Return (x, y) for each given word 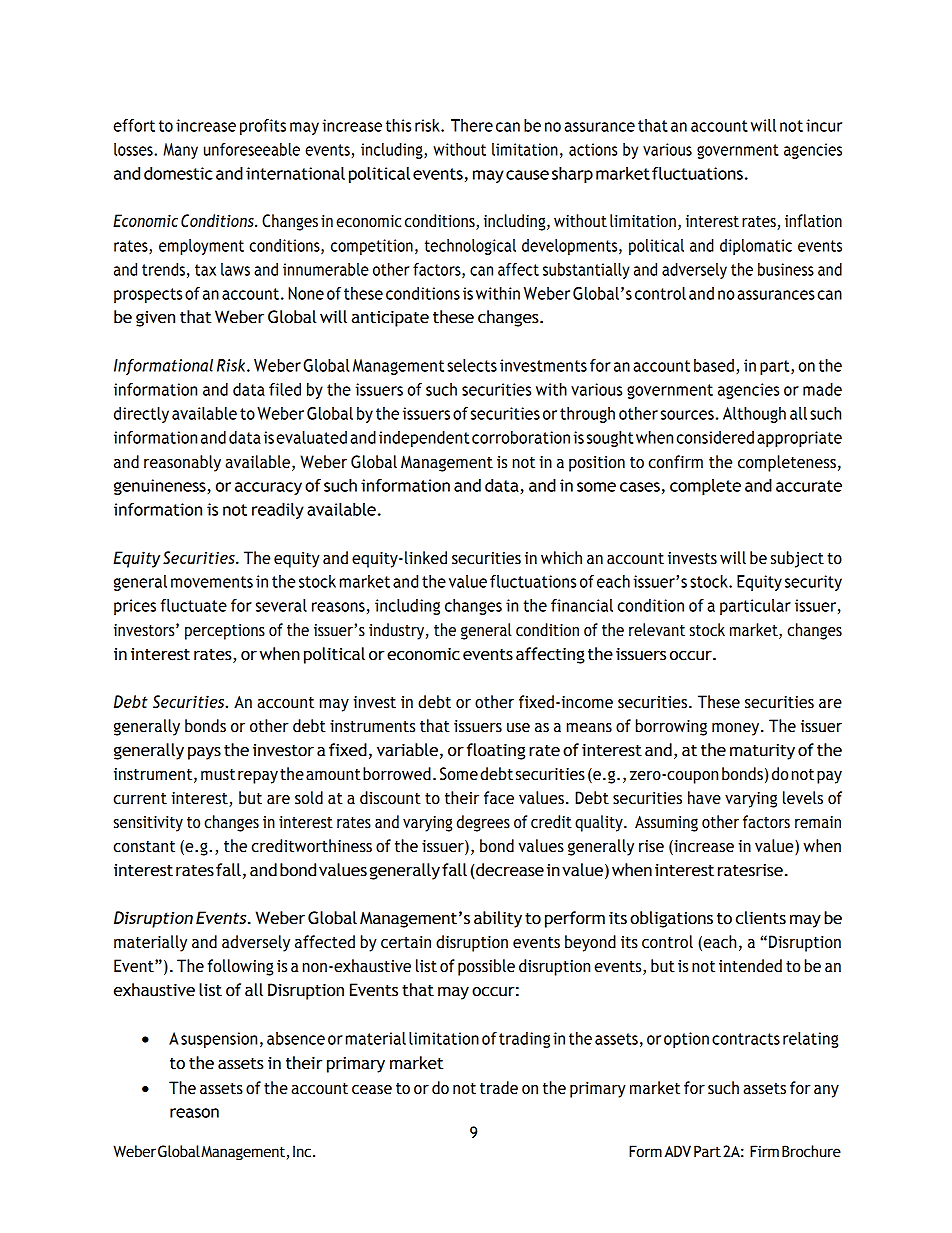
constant (144, 847)
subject (797, 559)
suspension (219, 1040)
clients (761, 918)
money (737, 729)
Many (180, 151)
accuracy (268, 488)
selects (472, 365)
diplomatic (756, 247)
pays (204, 753)
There (472, 125)
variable (407, 750)
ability (498, 919)
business (786, 269)
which (561, 558)
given (155, 319)
